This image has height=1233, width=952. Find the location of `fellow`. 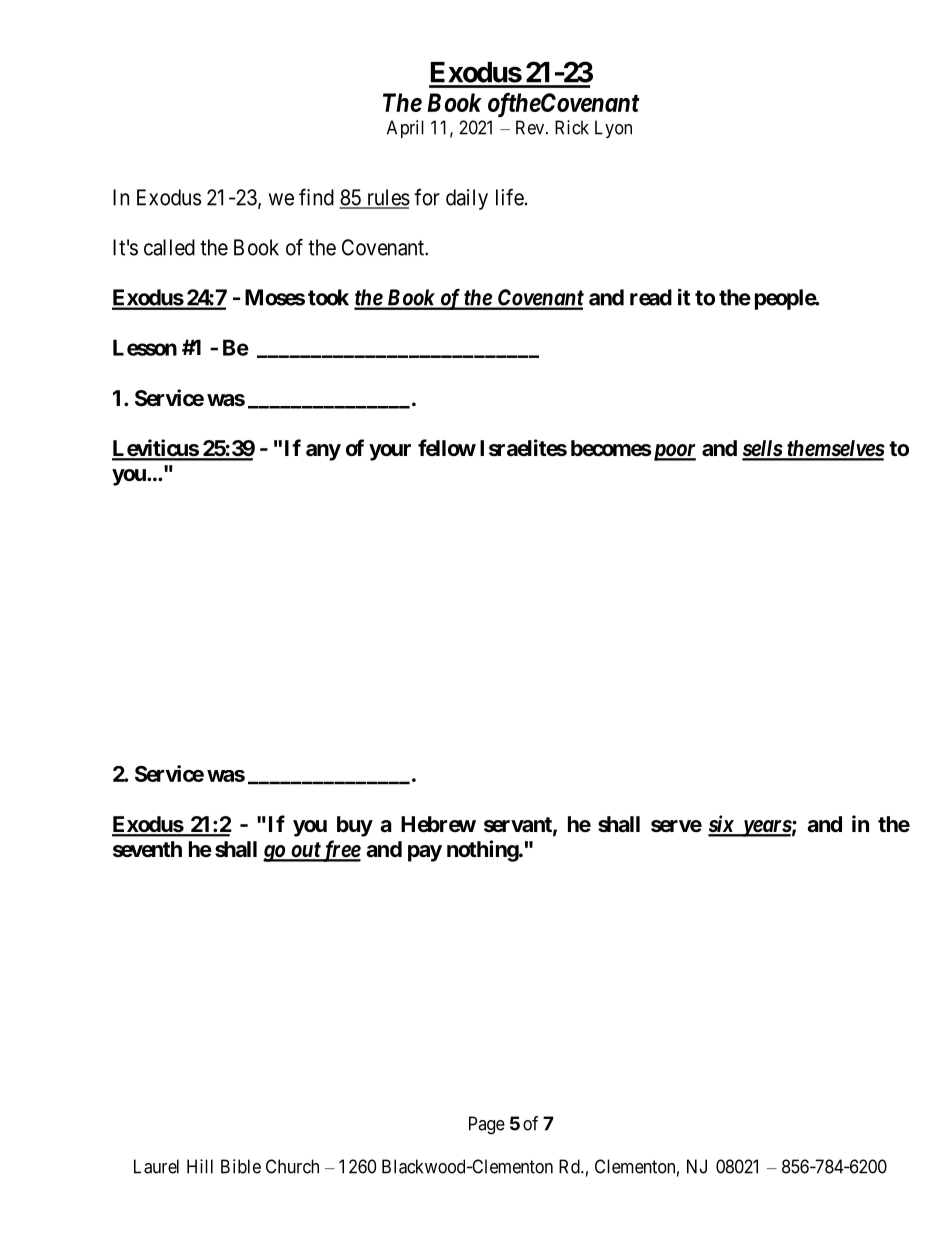

fellow is located at coordinates (447, 447).
